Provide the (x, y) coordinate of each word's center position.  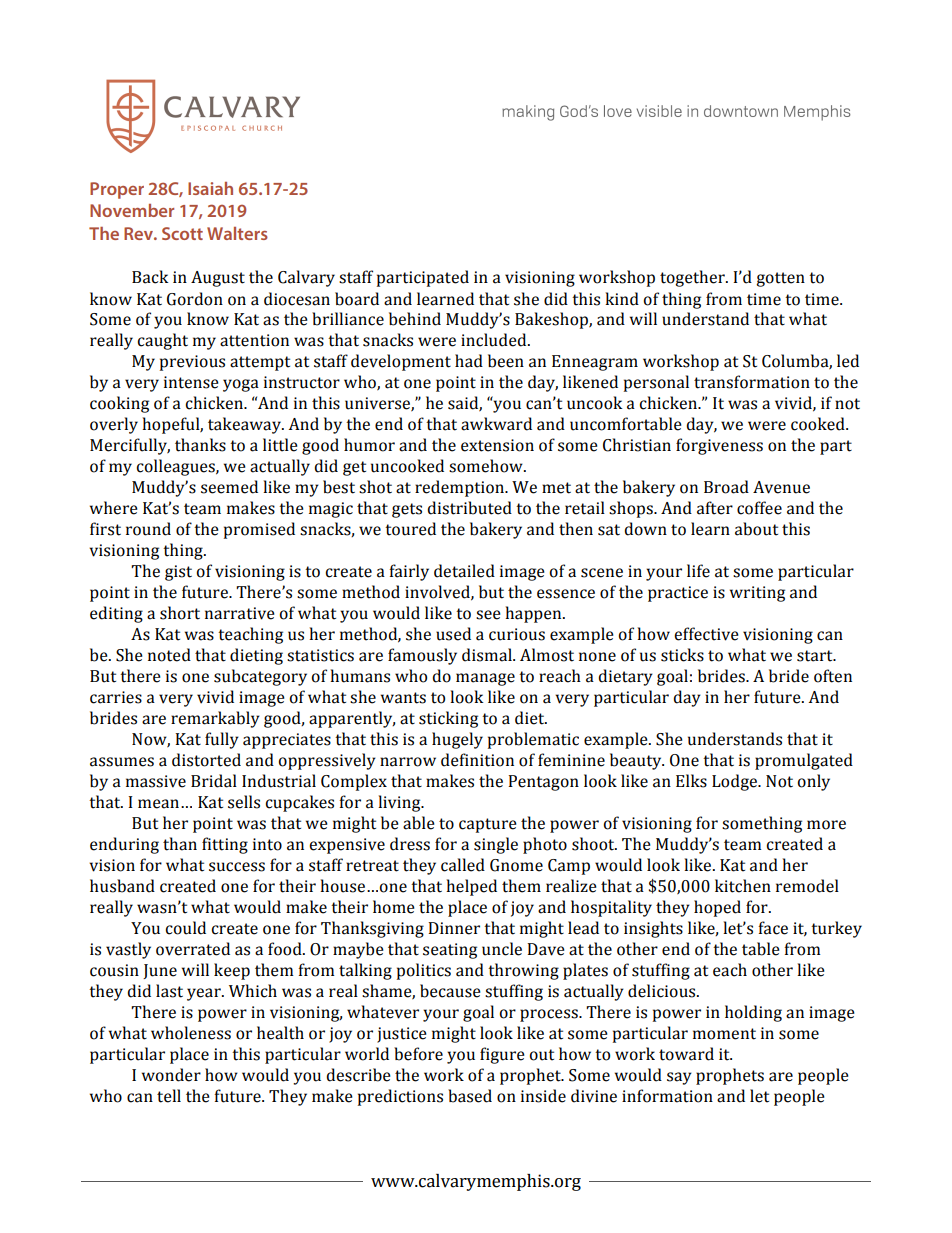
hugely (457, 740)
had (469, 361)
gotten (780, 279)
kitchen (743, 886)
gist (178, 573)
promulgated (804, 761)
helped (471, 887)
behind (415, 319)
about (756, 529)
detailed (464, 571)
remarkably (215, 719)
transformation (752, 382)
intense (191, 382)
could (186, 928)
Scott (182, 233)
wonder (171, 1075)
